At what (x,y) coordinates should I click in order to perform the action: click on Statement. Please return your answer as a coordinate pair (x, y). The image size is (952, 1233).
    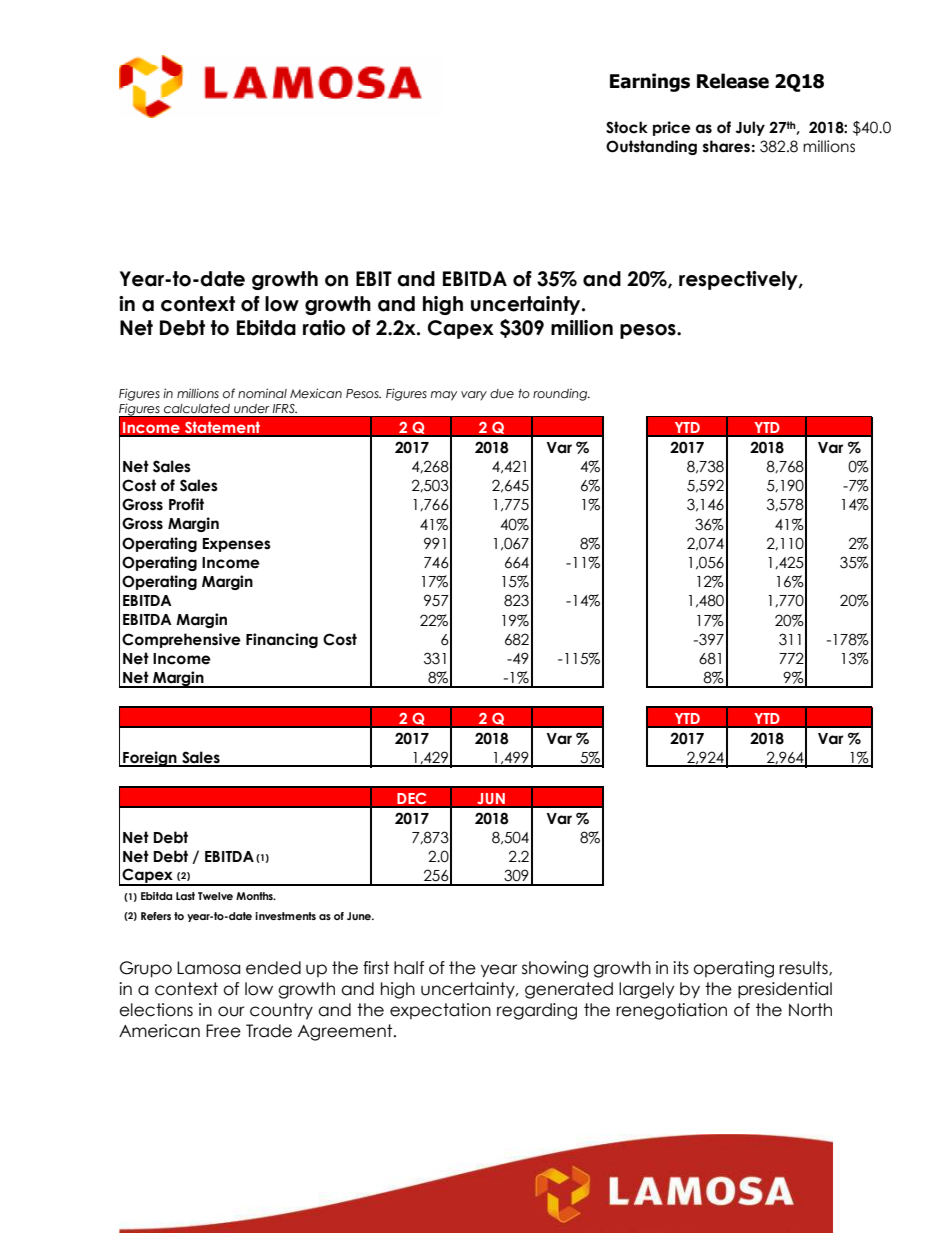
    Looking at the image, I should click on (222, 427).
